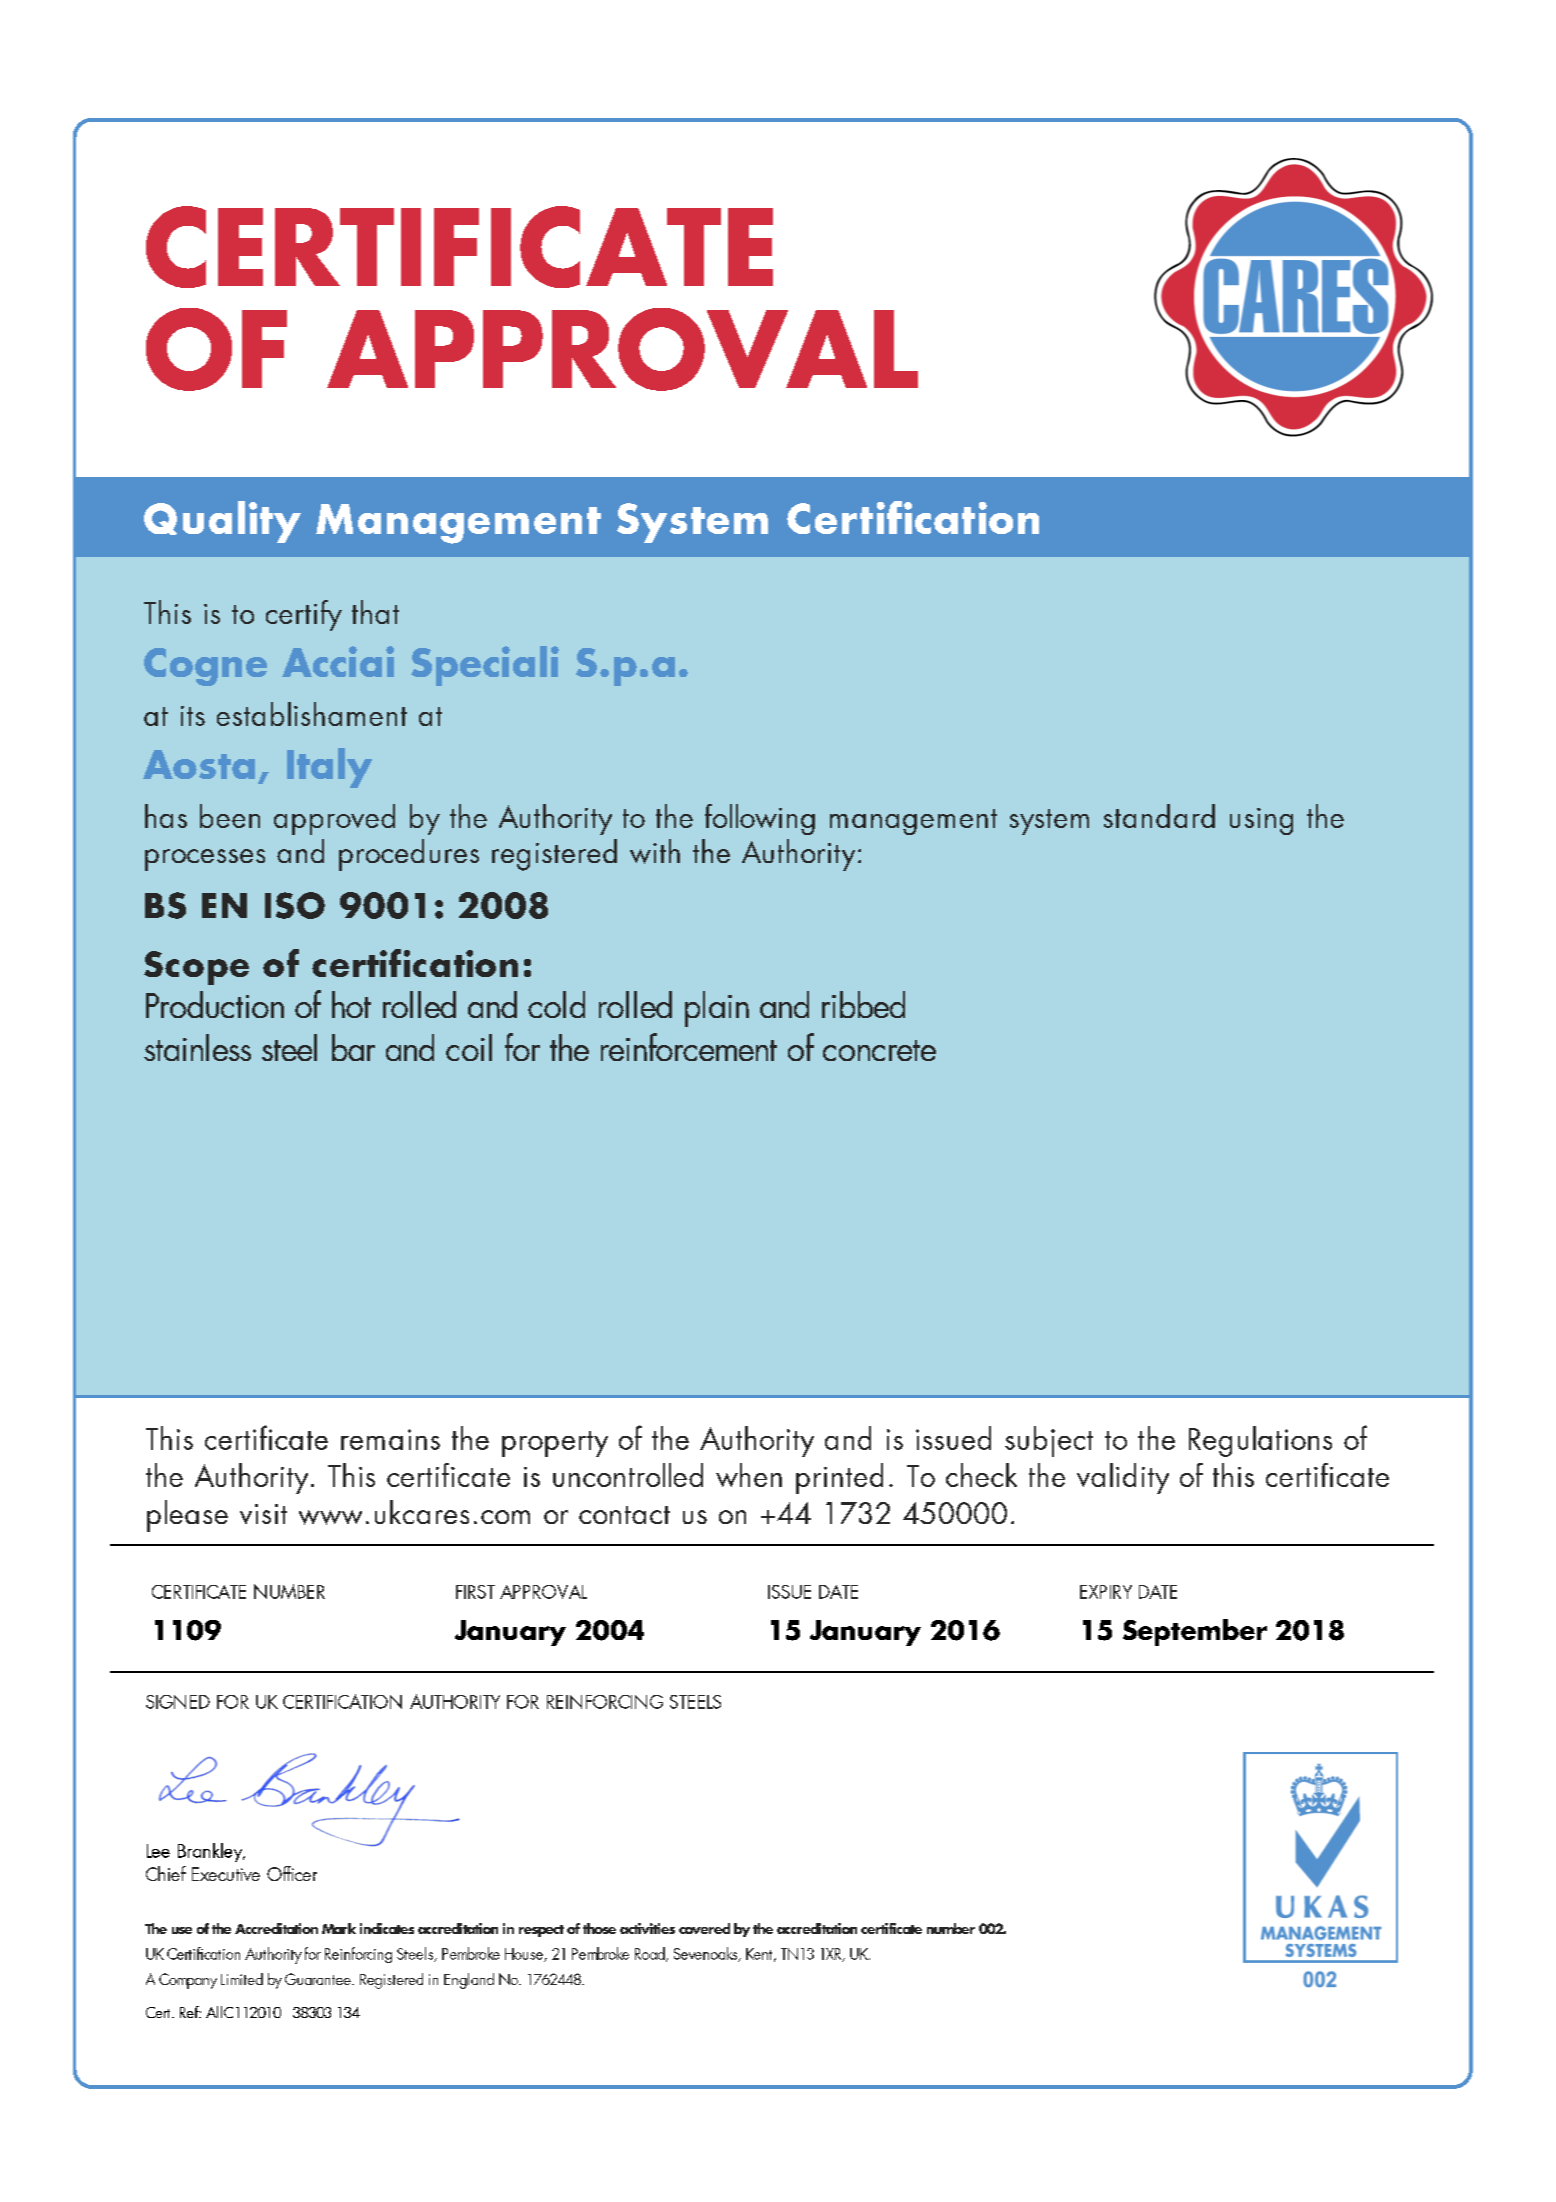 Image resolution: width=1556 pixels, height=2202 pixels. I want to click on contact, so click(624, 1515).
